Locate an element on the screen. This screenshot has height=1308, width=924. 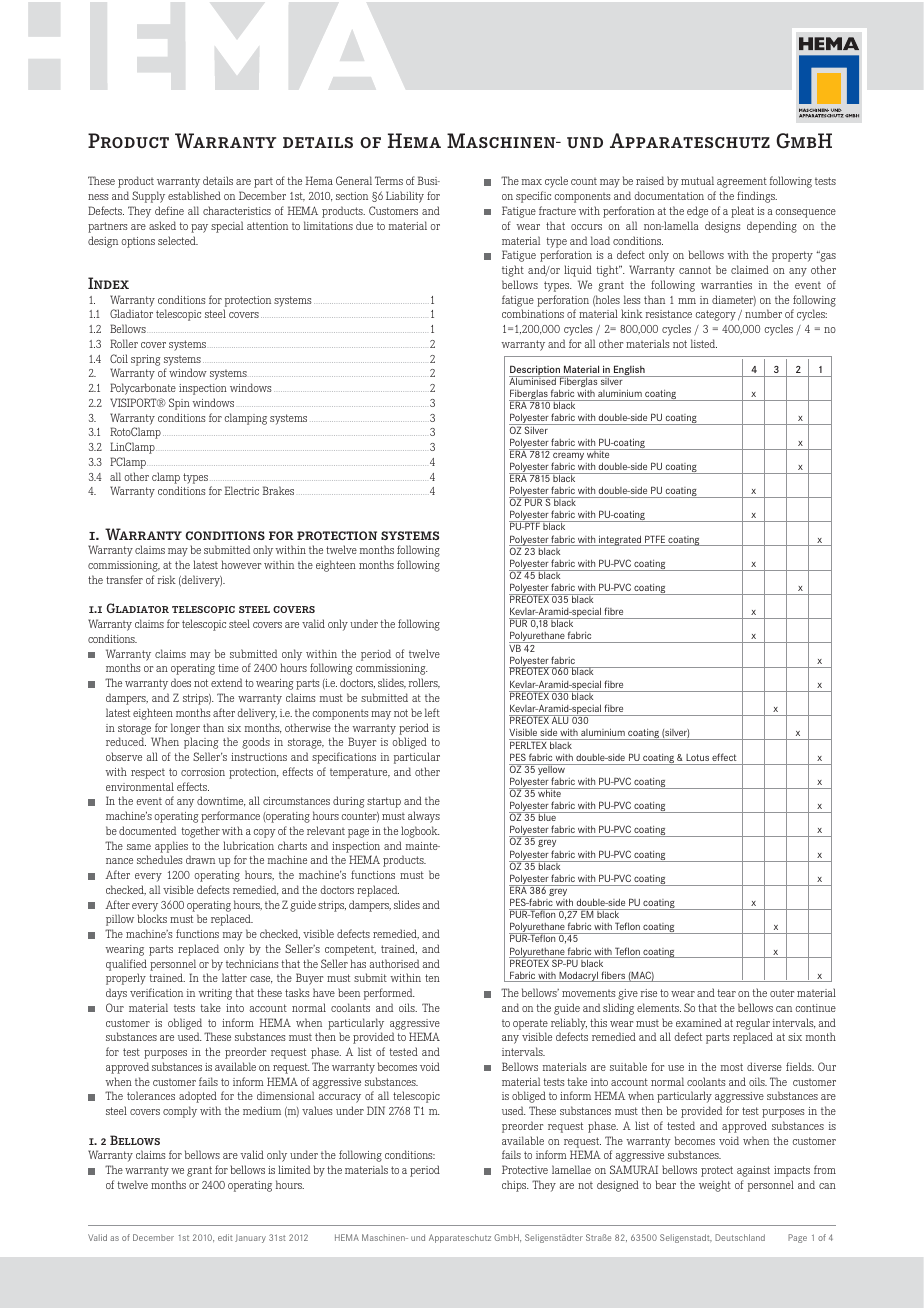
Liability is located at coordinates (405, 197).
